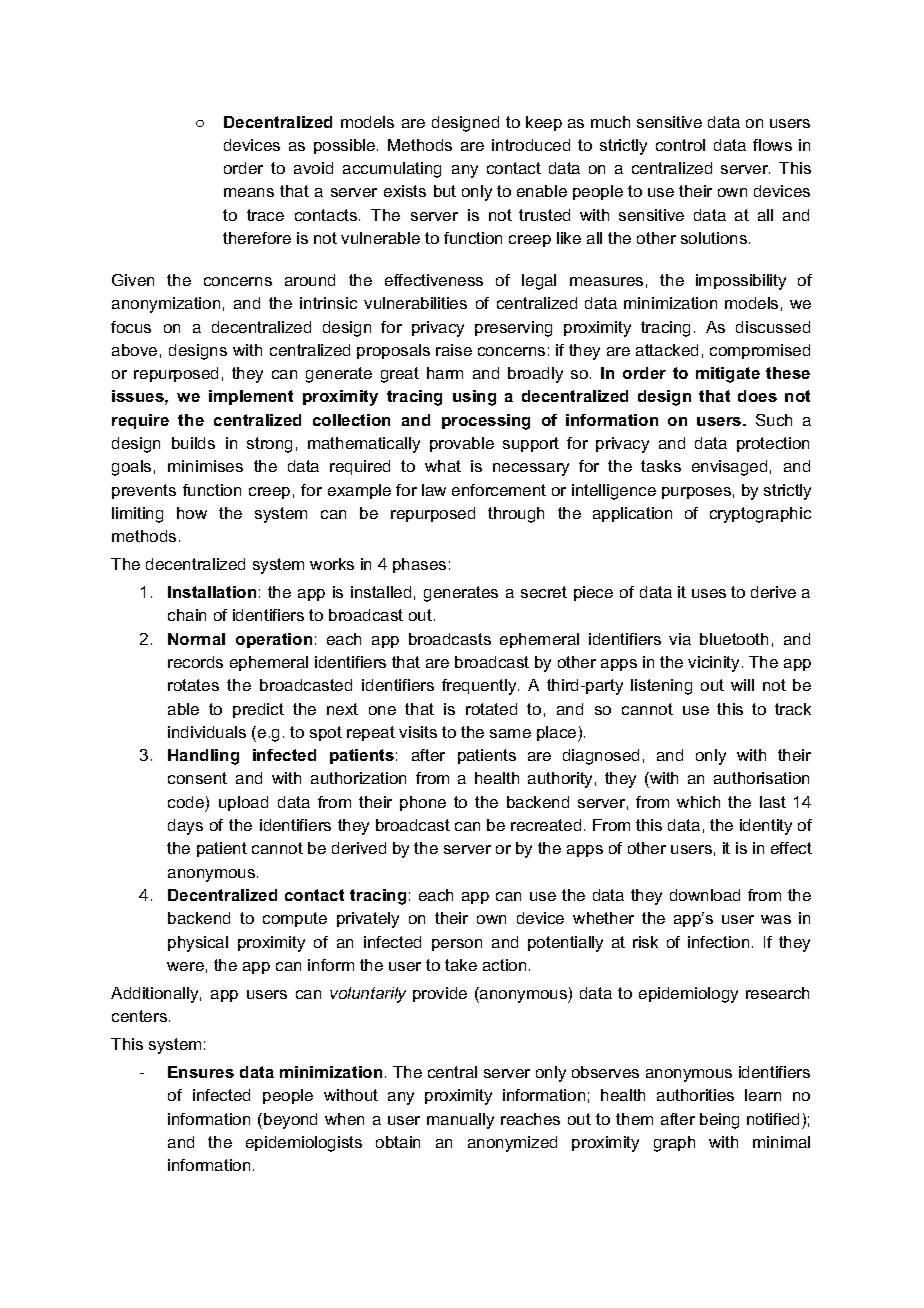 Image resolution: width=924 pixels, height=1308 pixels. Describe the element at coordinates (249, 192) in the document. I see `means` at that location.
